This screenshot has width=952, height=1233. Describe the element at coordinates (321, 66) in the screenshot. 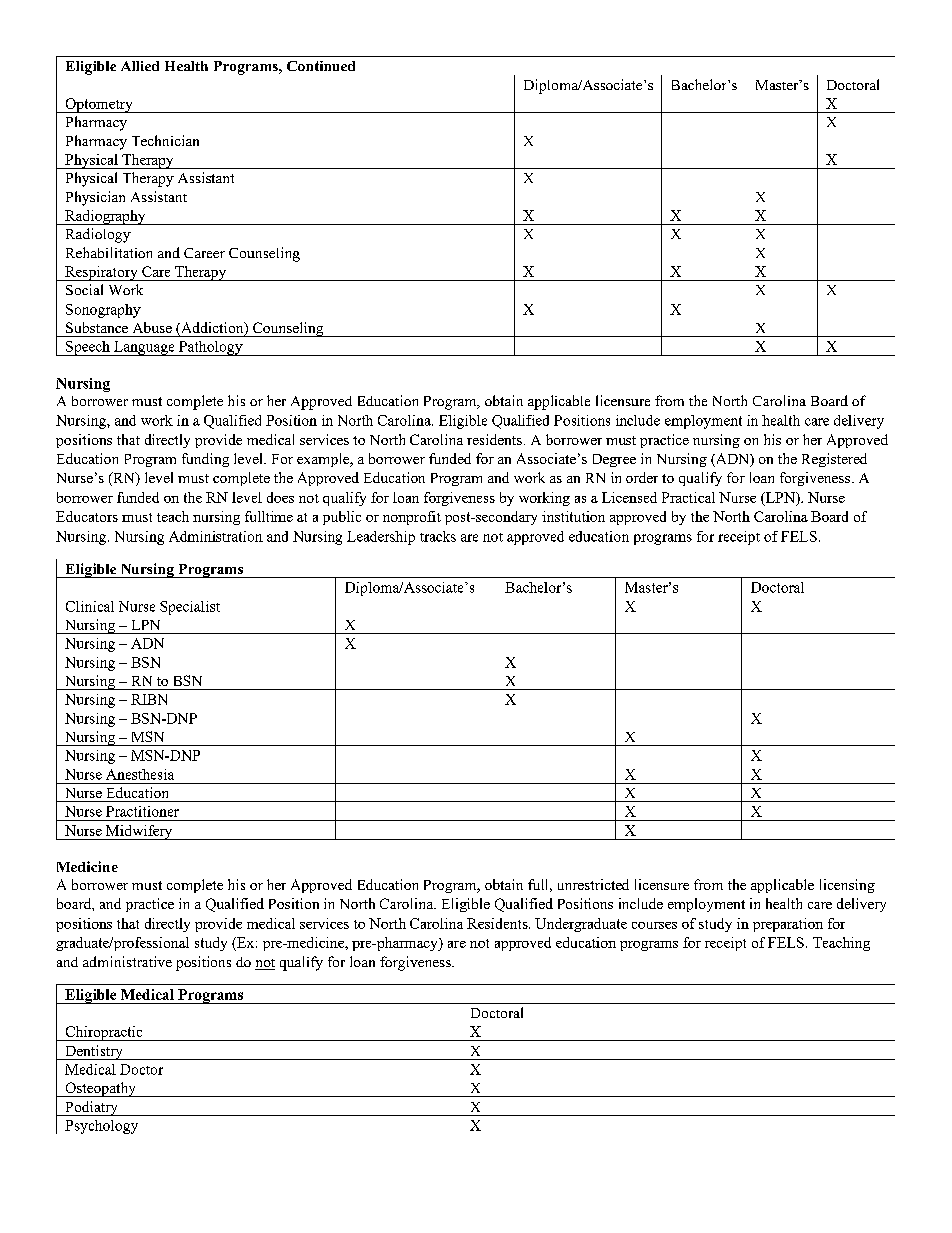

I see `Continued` at that location.
